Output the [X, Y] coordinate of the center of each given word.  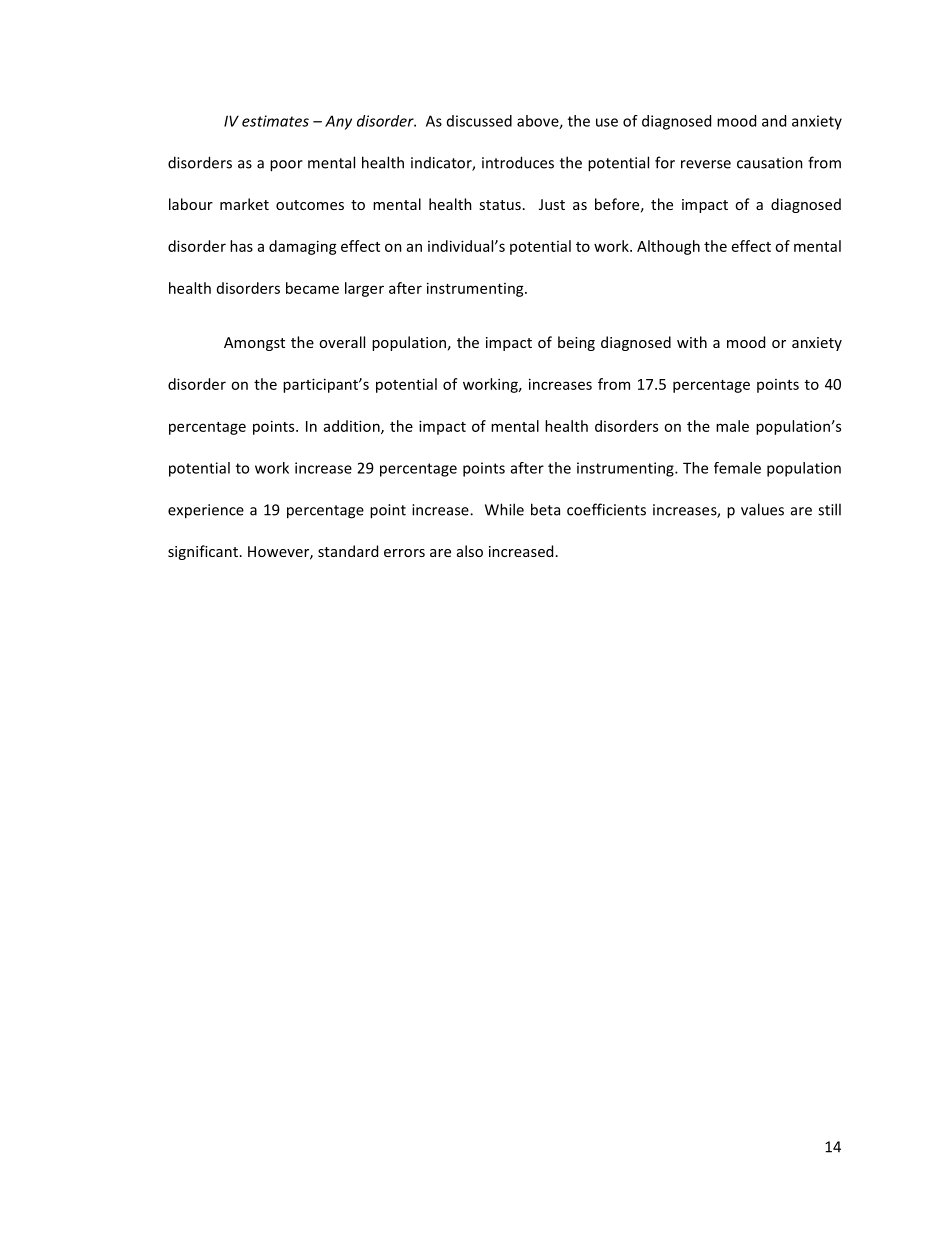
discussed [479, 121]
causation [770, 163]
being [576, 343]
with [692, 342]
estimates [275, 121]
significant [203, 552]
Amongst [254, 344]
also [470, 551]
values [762, 509]
